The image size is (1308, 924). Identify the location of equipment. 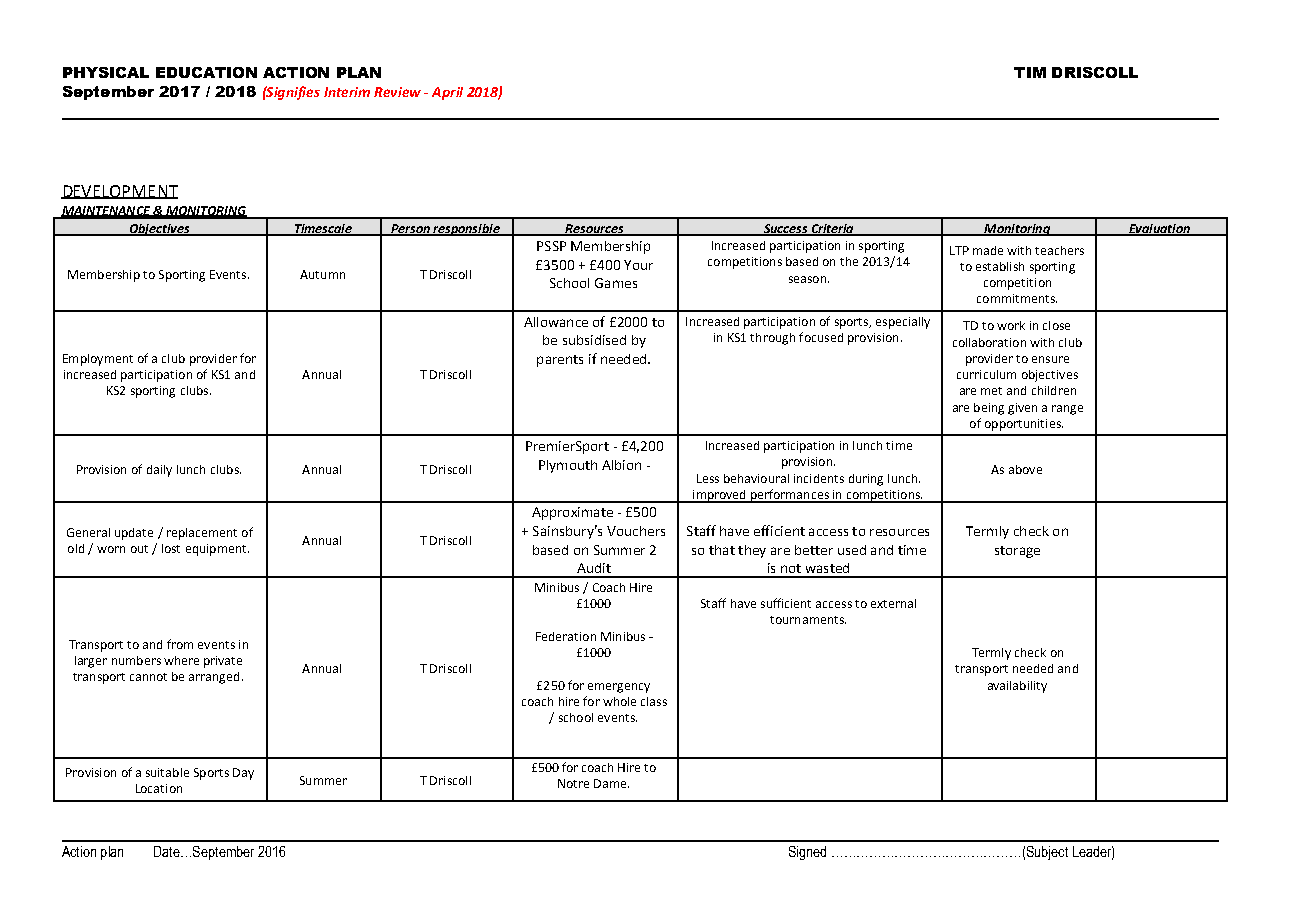
(217, 550).
